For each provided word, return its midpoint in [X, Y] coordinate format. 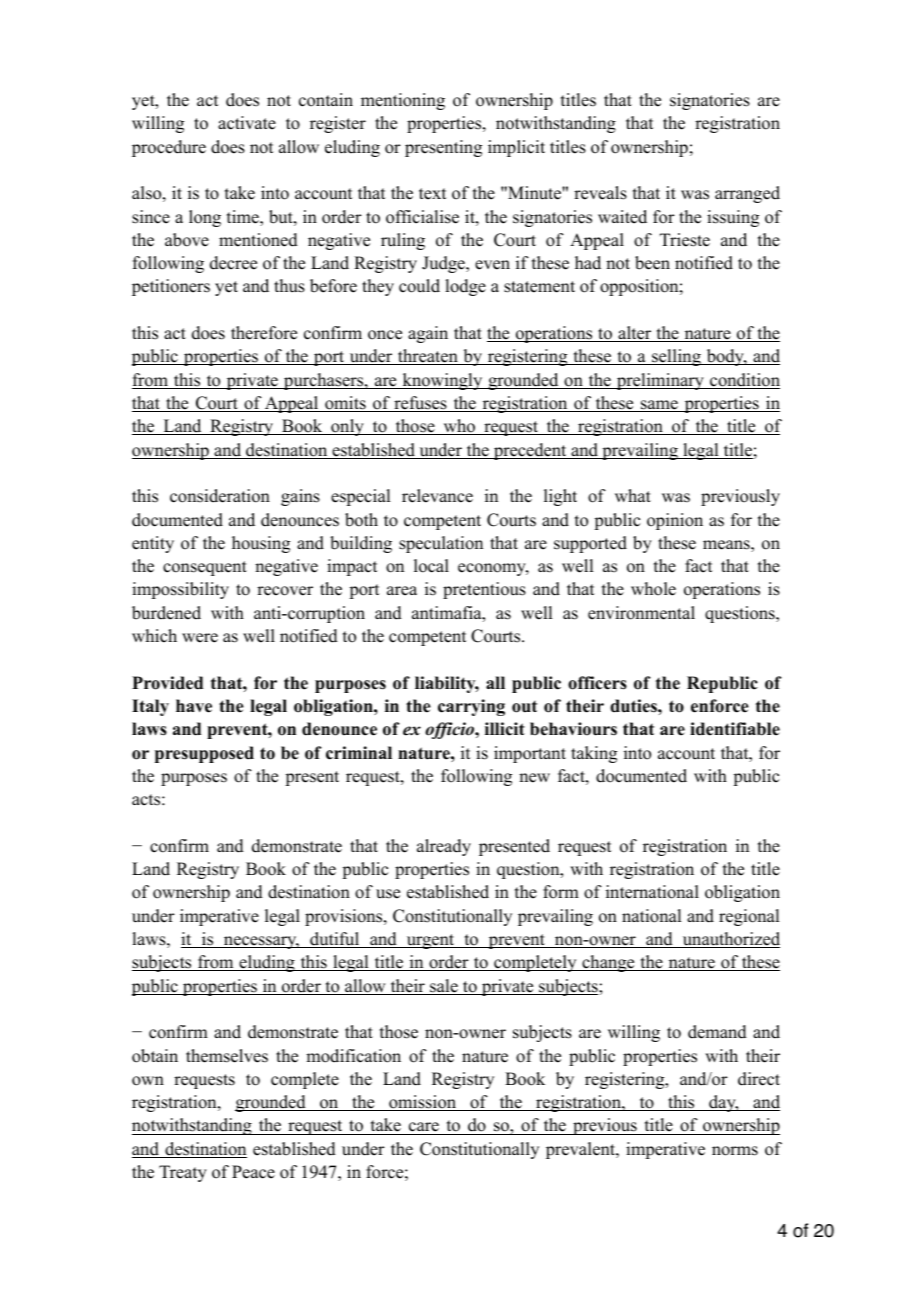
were [200, 638]
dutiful [335, 940]
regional [749, 917]
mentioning [403, 101]
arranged [747, 194]
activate [247, 123]
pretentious [484, 590]
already [444, 847]
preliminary [660, 381]
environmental [641, 613]
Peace [253, 1172]
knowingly [442, 381]
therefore [264, 333]
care [424, 1128]
